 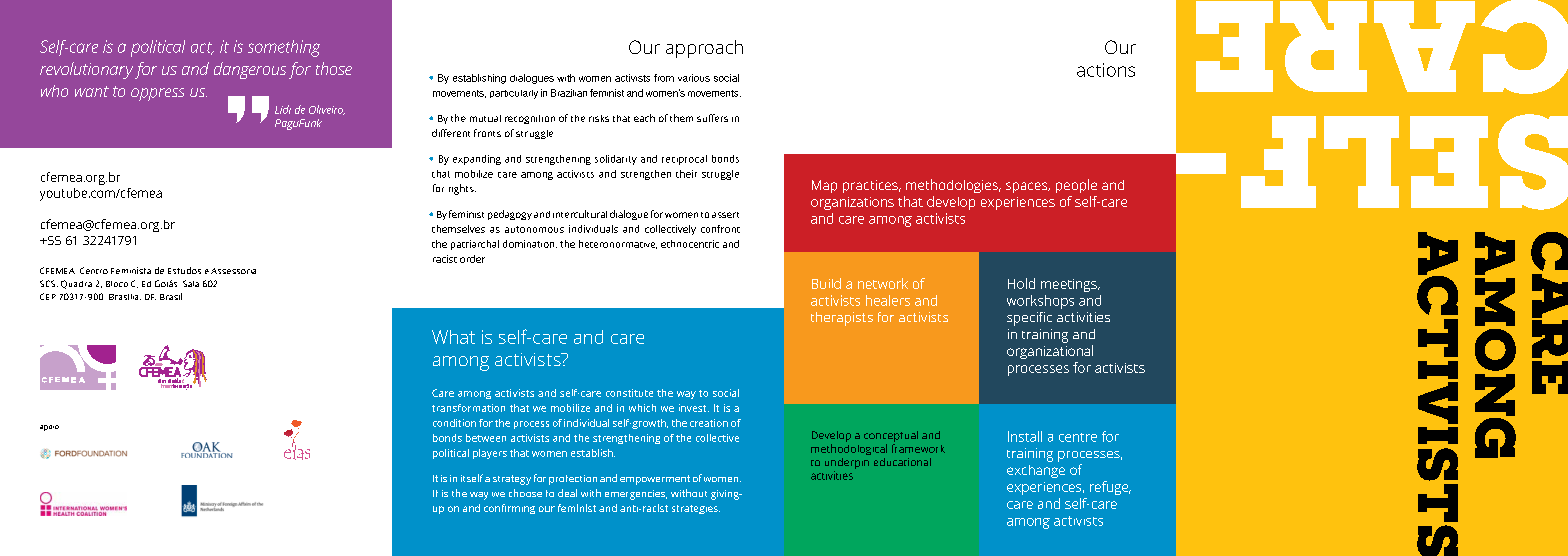 I want to click on confirming, so click(x=509, y=509).
